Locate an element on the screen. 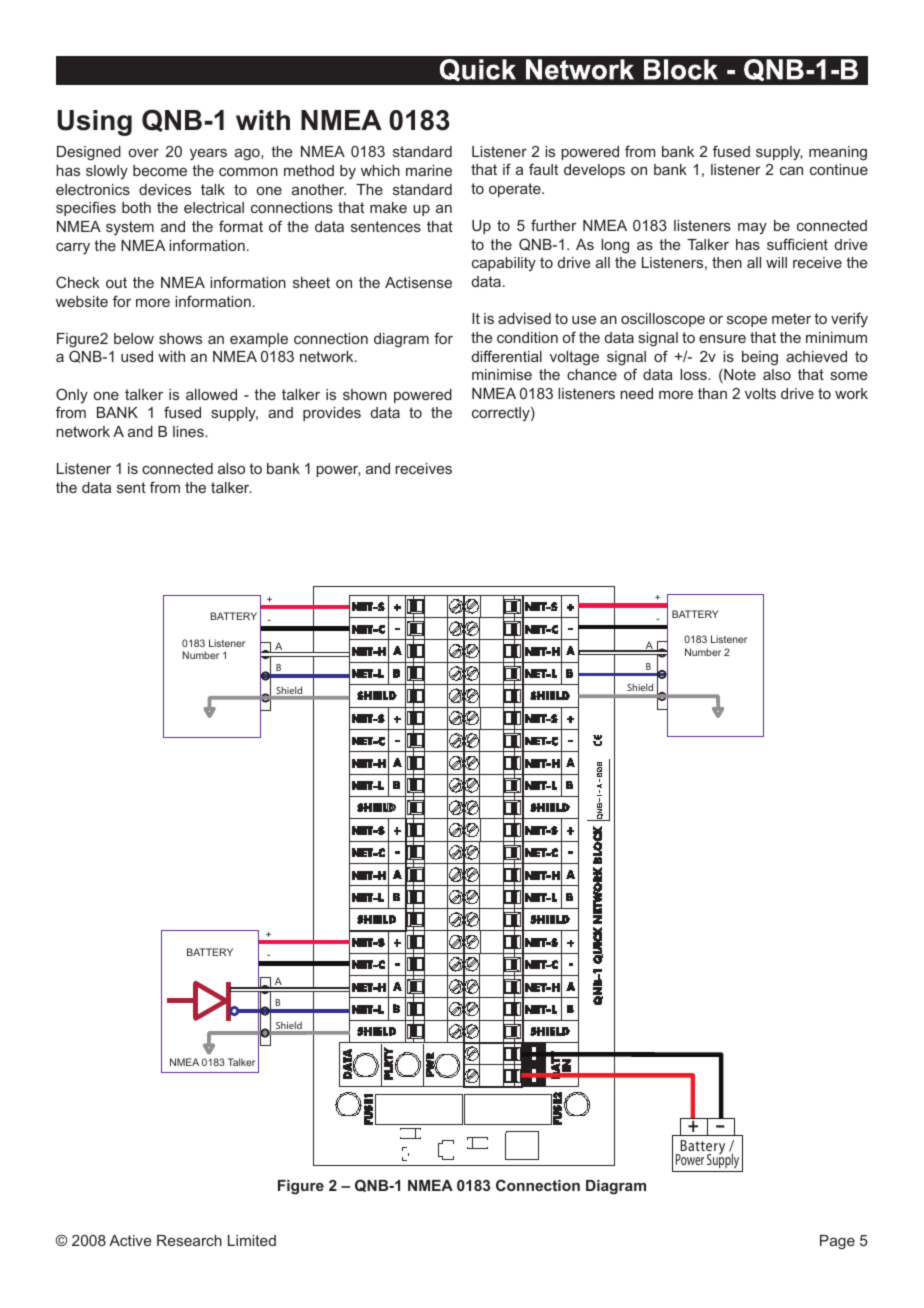 Image resolution: width=924 pixels, height=1308 pixels. Page is located at coordinates (837, 1242).
